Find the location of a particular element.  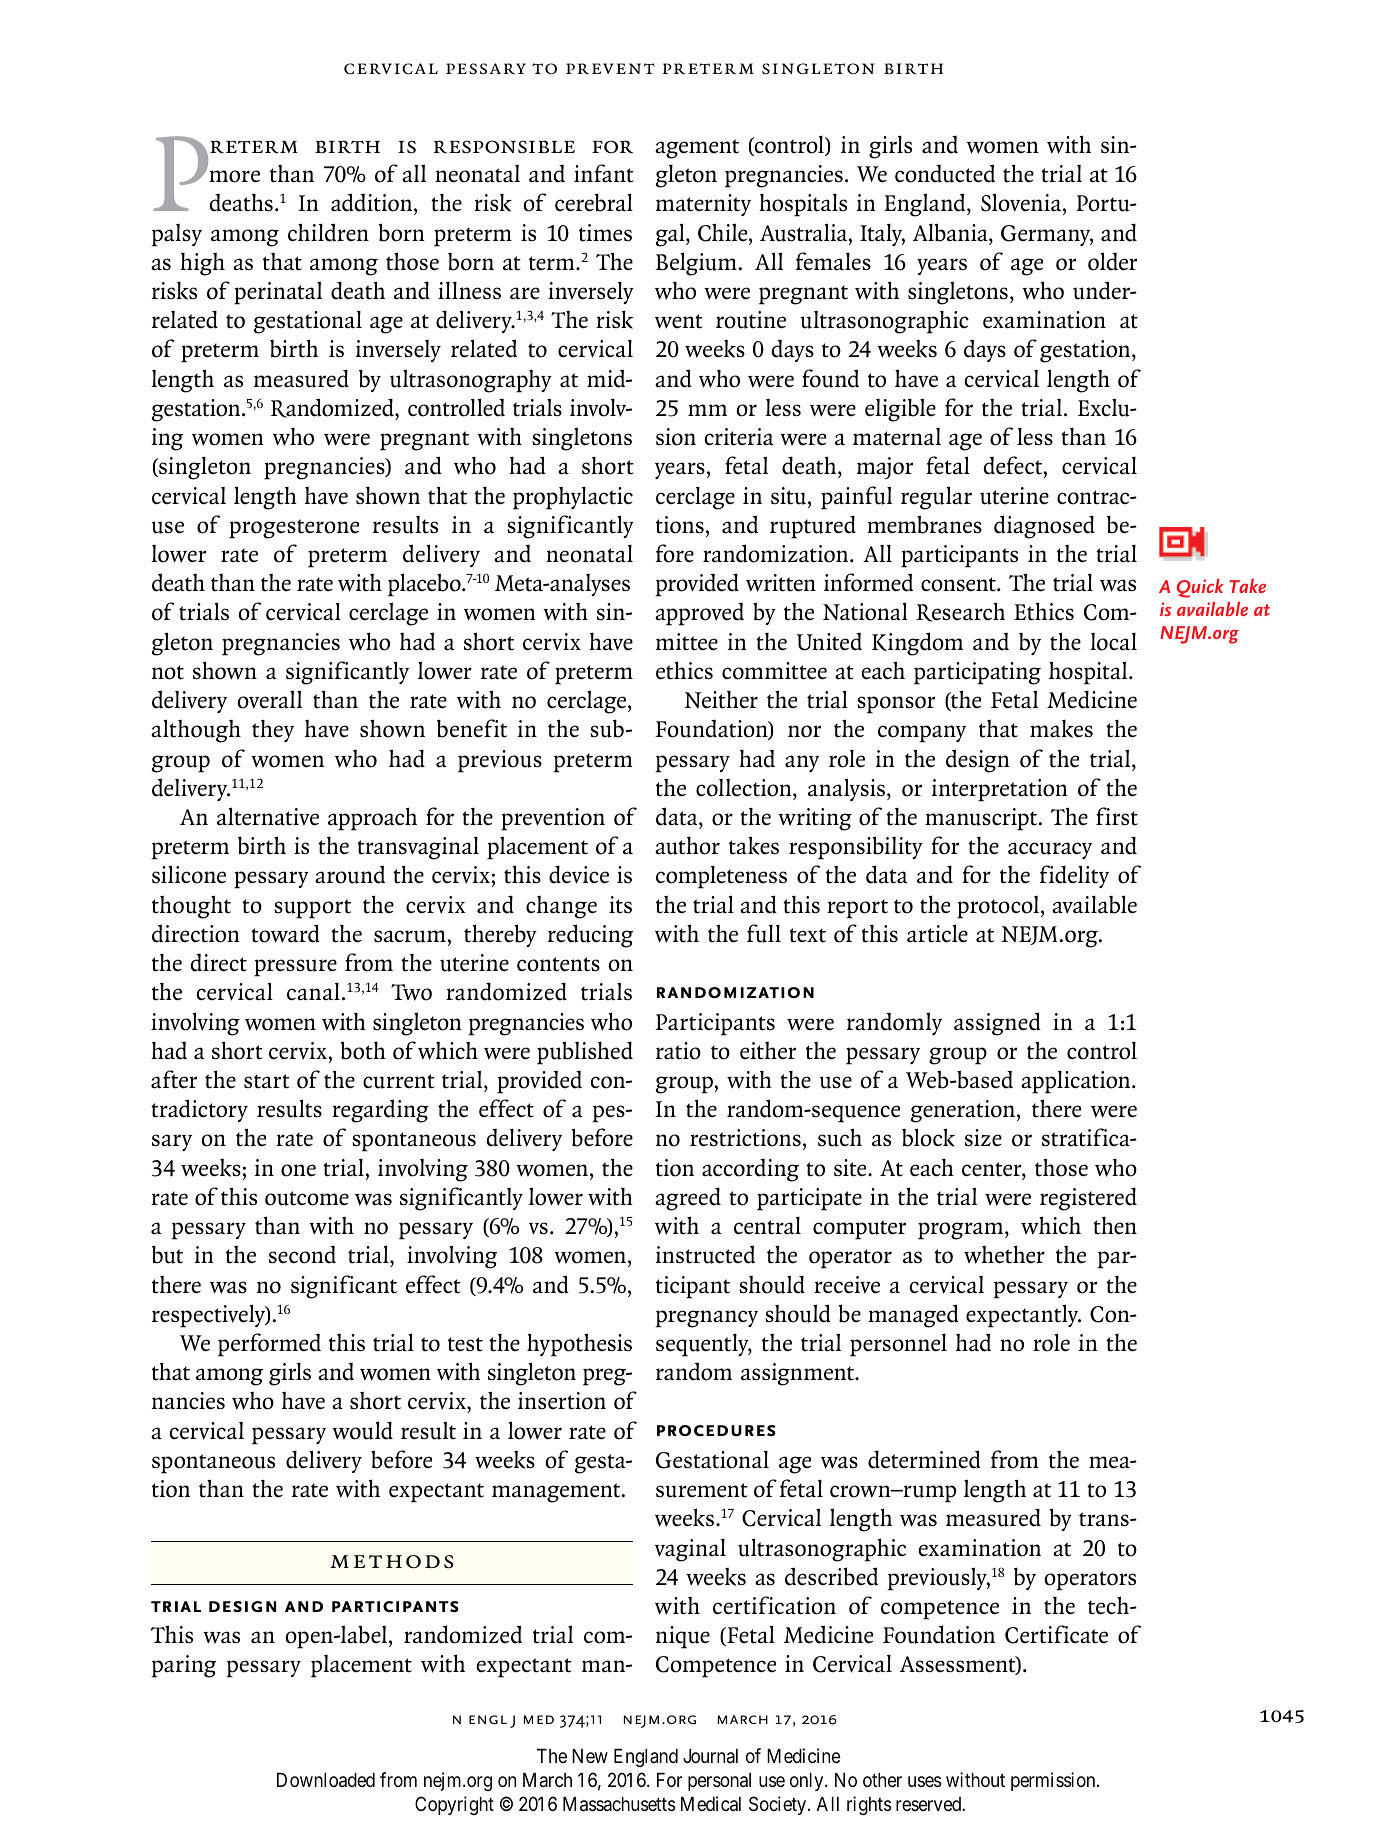

Journal is located at coordinates (710, 1756).
